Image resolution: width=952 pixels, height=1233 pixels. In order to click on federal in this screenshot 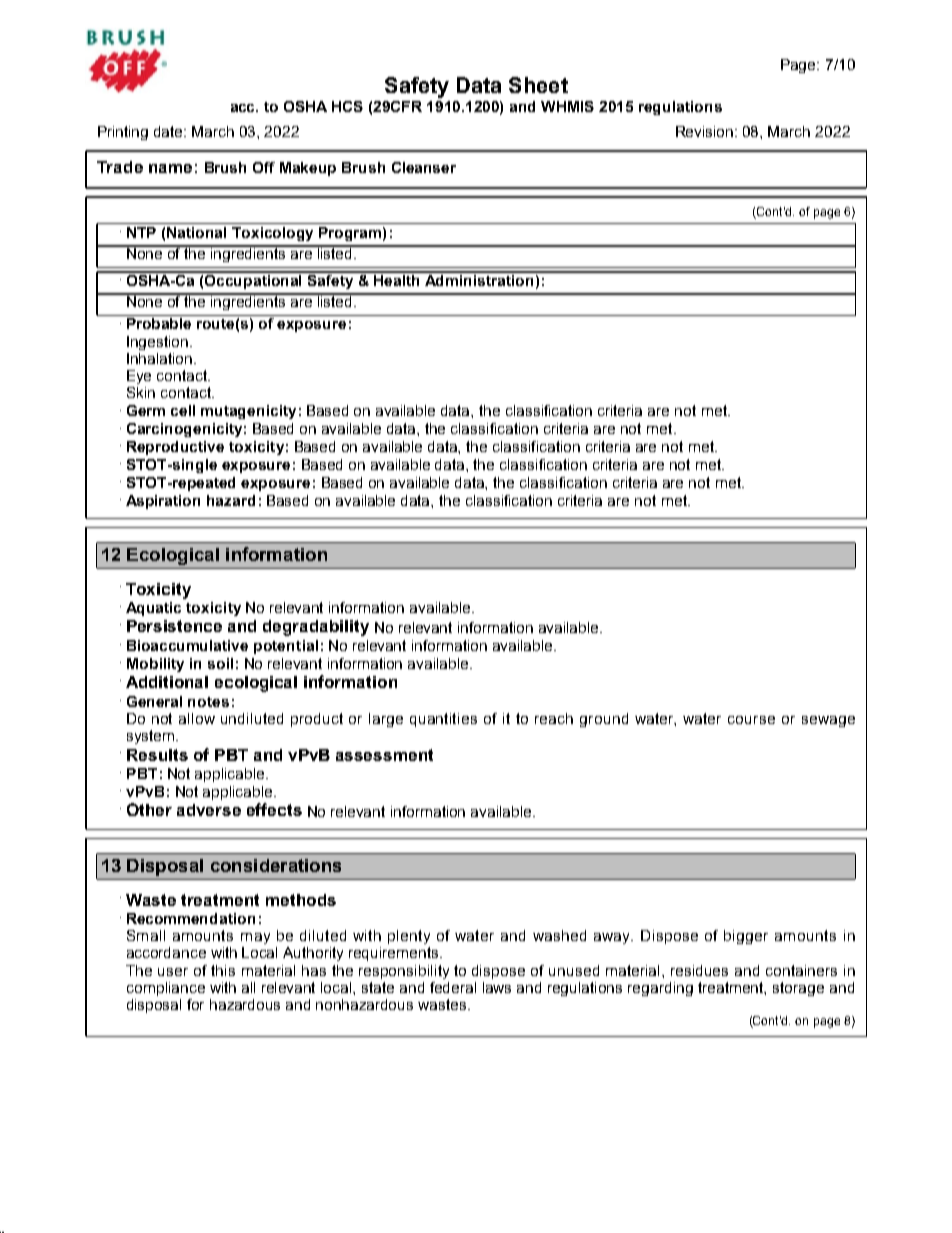, I will do `click(453, 987)`.
